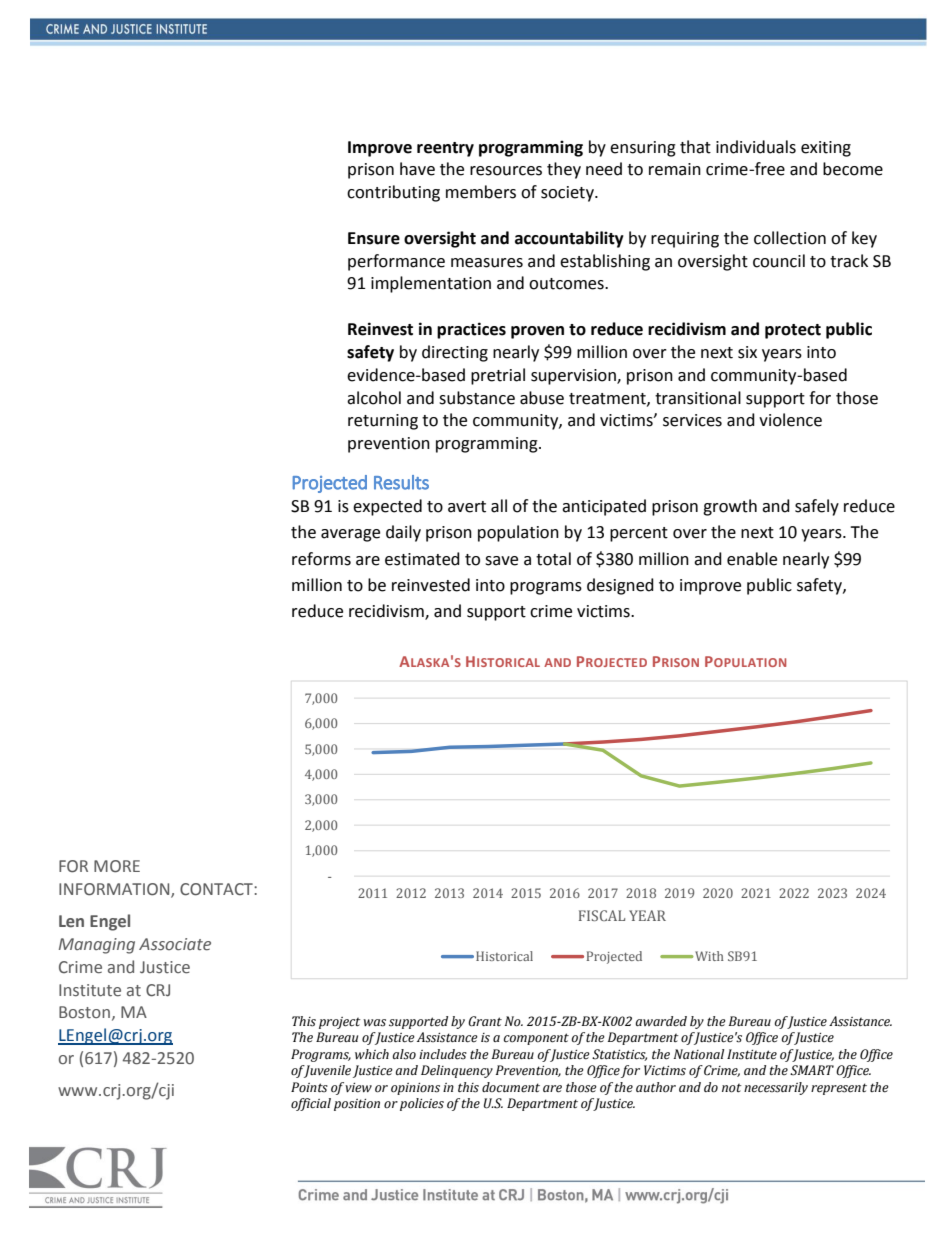 The width and height of the image is (952, 1233). Describe the element at coordinates (501, 561) in the image. I see `save` at that location.
